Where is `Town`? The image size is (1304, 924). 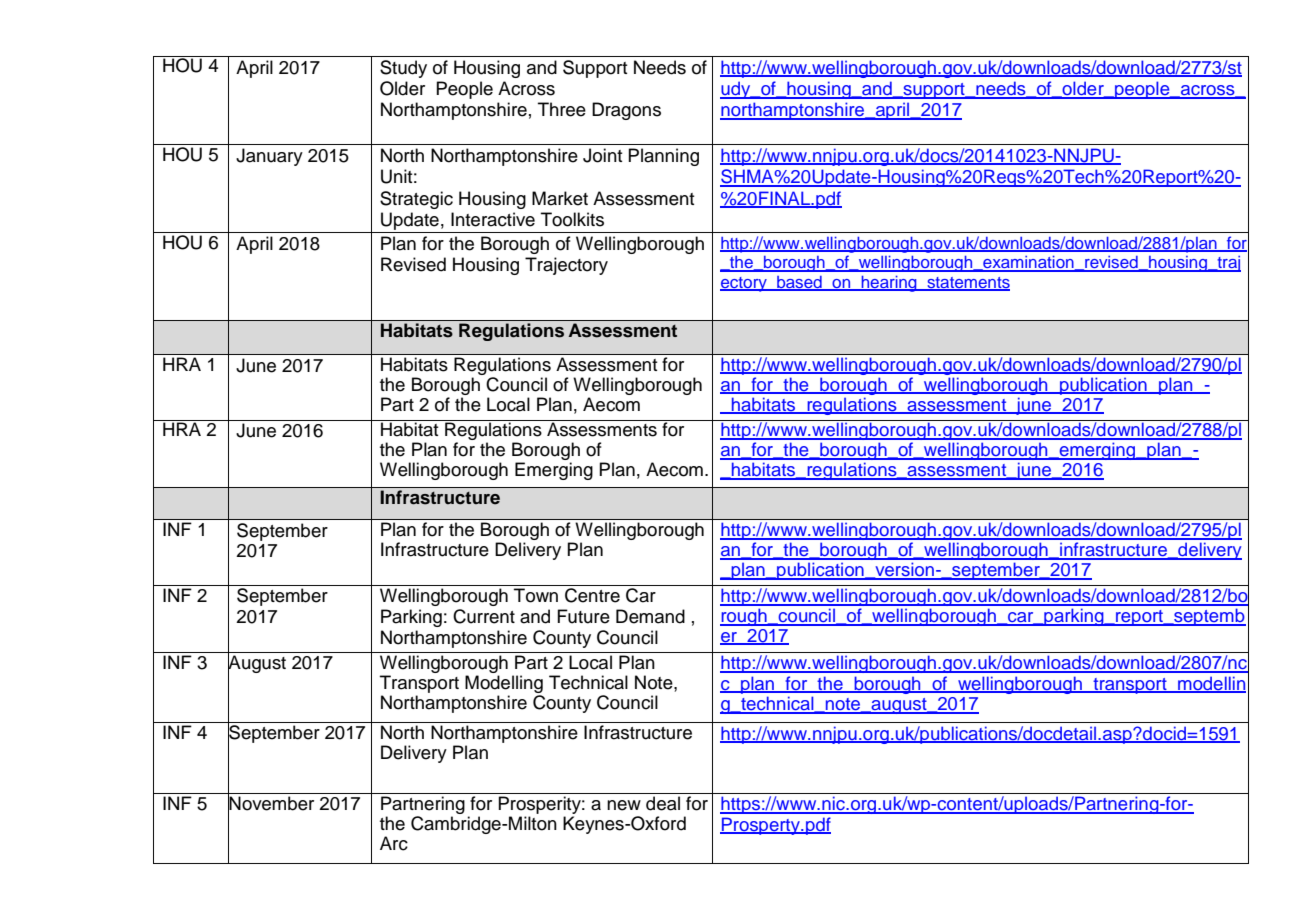
Town is located at coordinates (536, 595).
